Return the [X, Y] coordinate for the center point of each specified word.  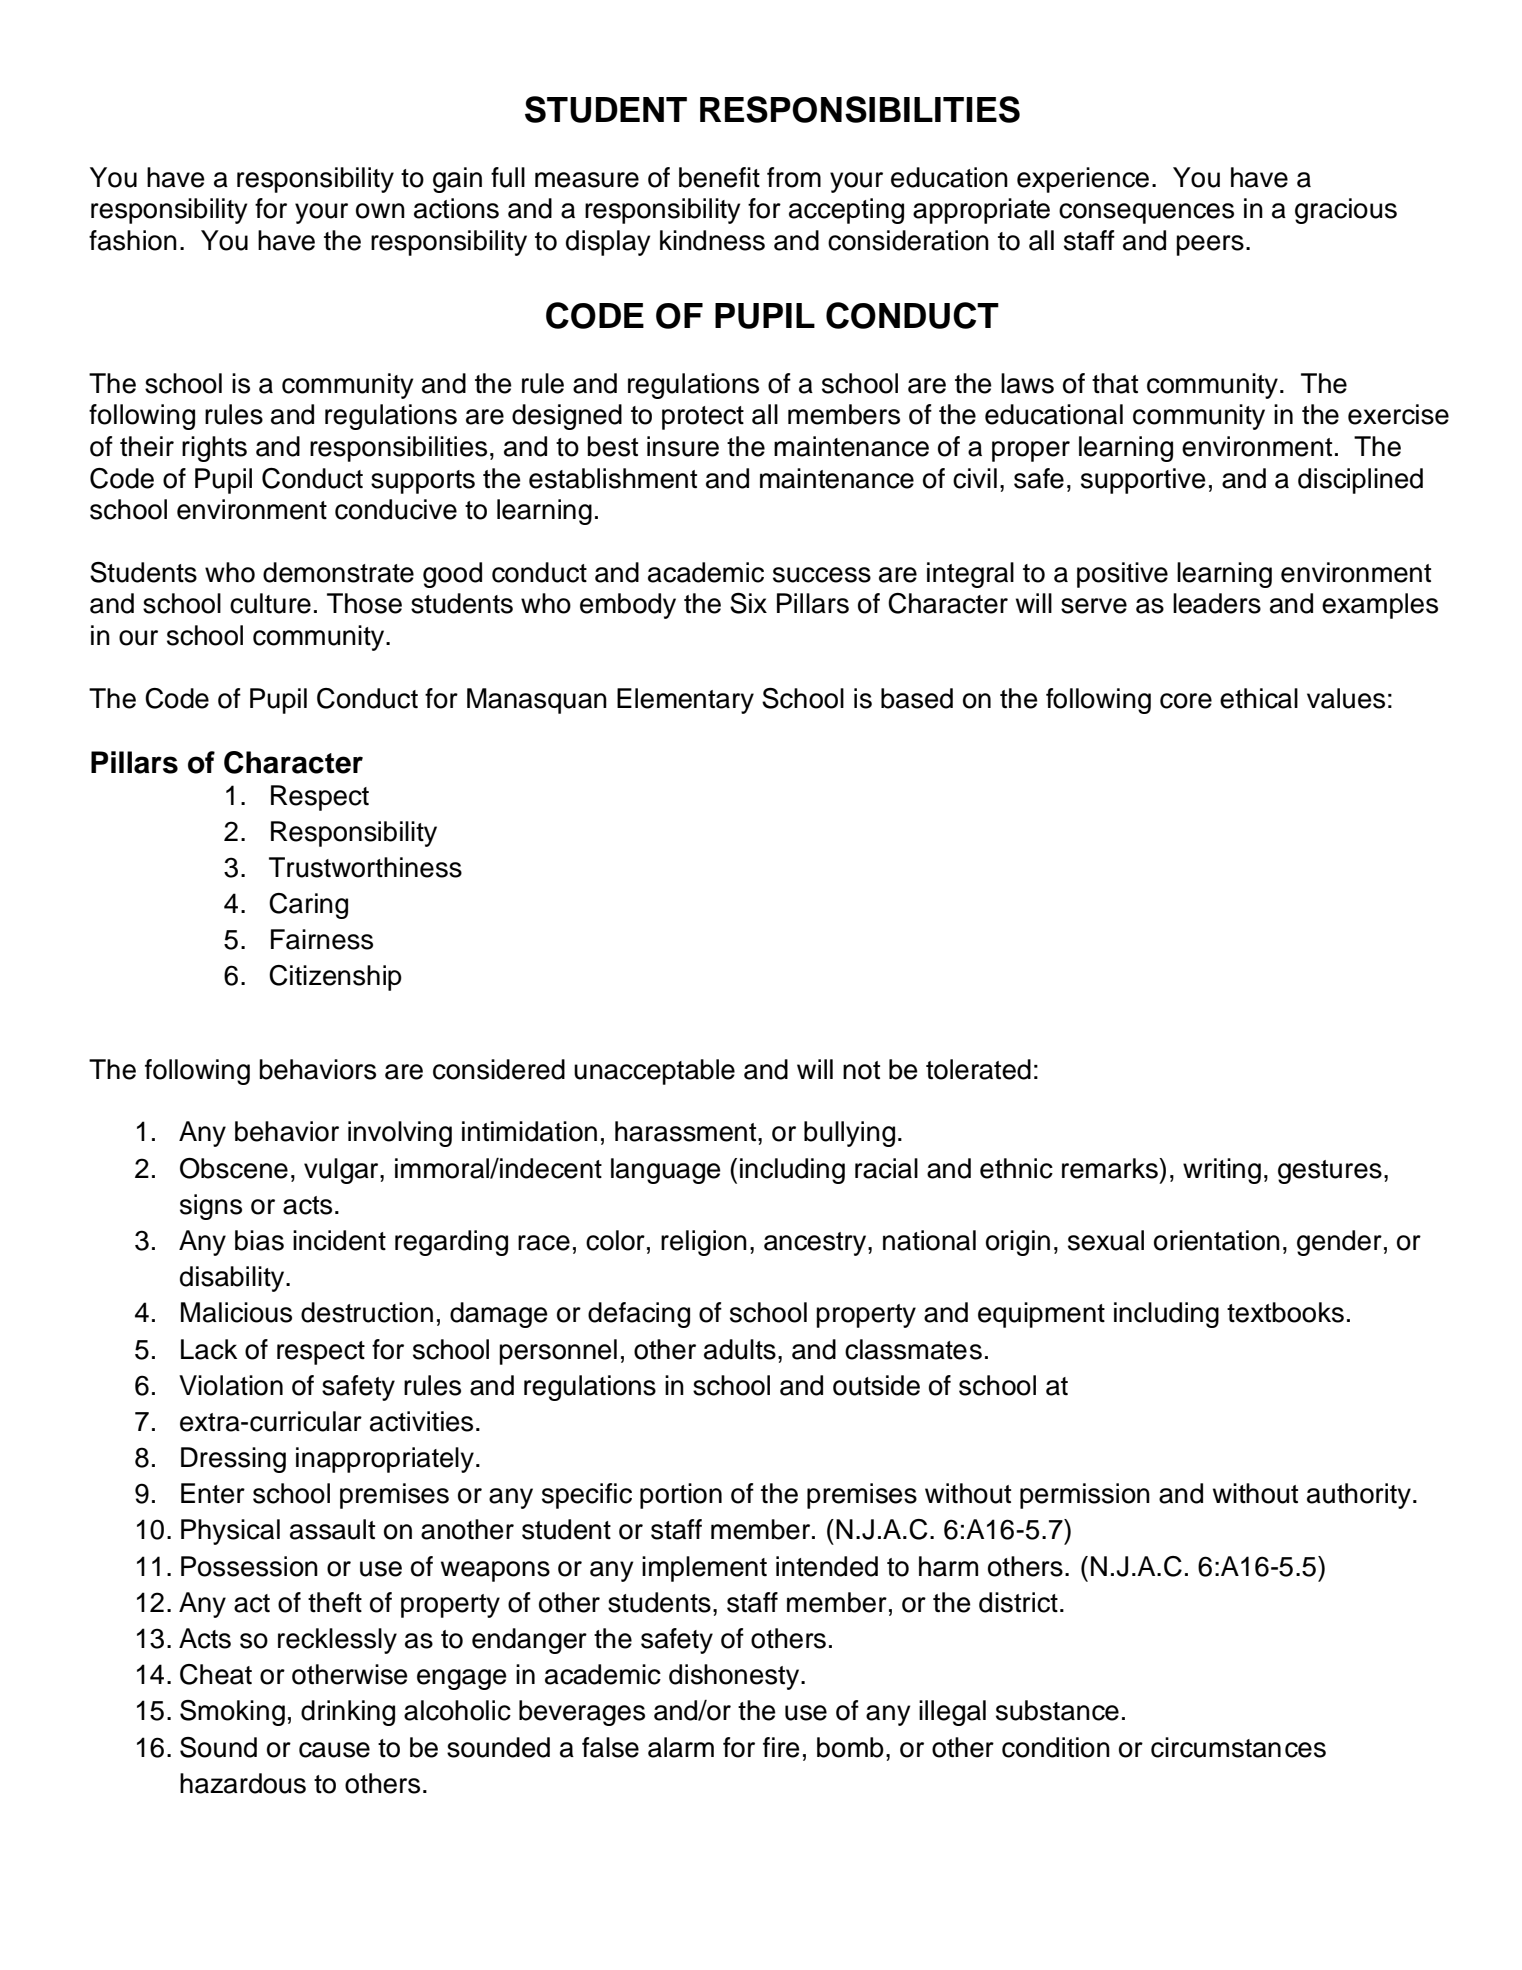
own [380, 211]
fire [781, 1747]
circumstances [1238, 1747]
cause [334, 1750]
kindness [712, 240]
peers [1210, 245]
